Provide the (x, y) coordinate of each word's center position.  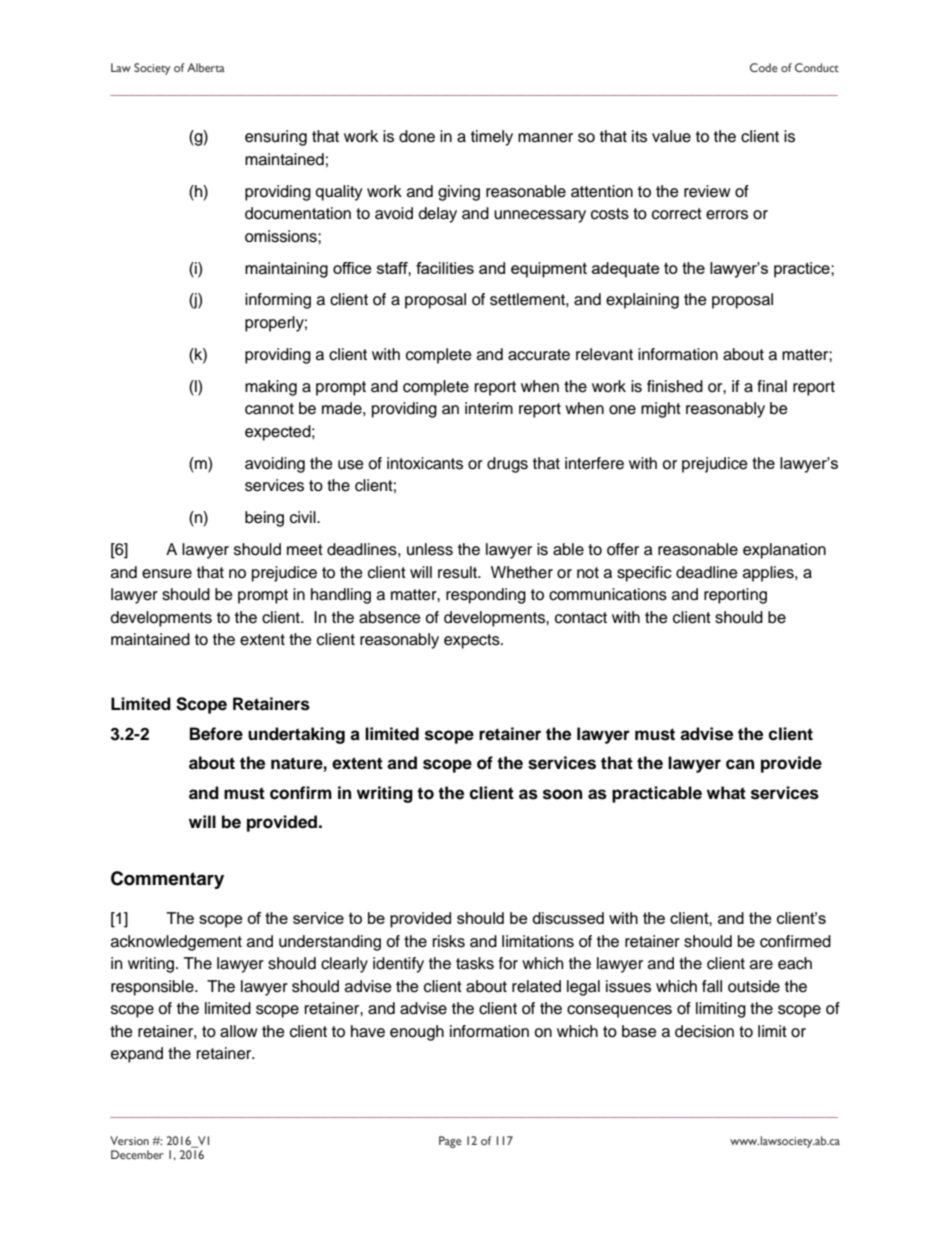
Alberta (206, 67)
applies (769, 574)
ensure (167, 574)
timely (492, 138)
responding (486, 596)
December (137, 1154)
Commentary (167, 880)
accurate (539, 355)
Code (764, 67)
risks (449, 941)
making (271, 388)
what (726, 793)
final (772, 386)
